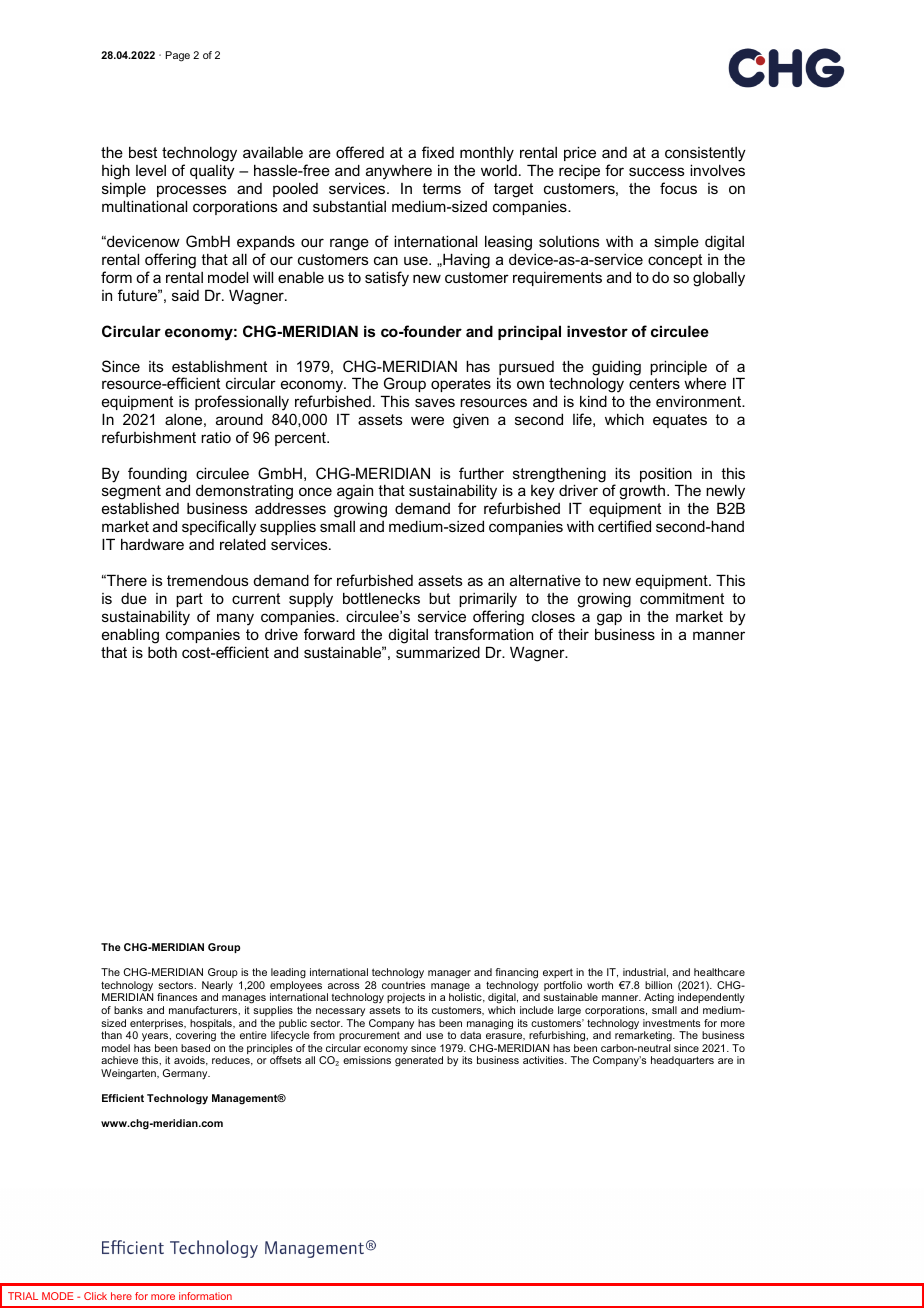 The image size is (924, 1308). I want to click on billion, so click(658, 985).
